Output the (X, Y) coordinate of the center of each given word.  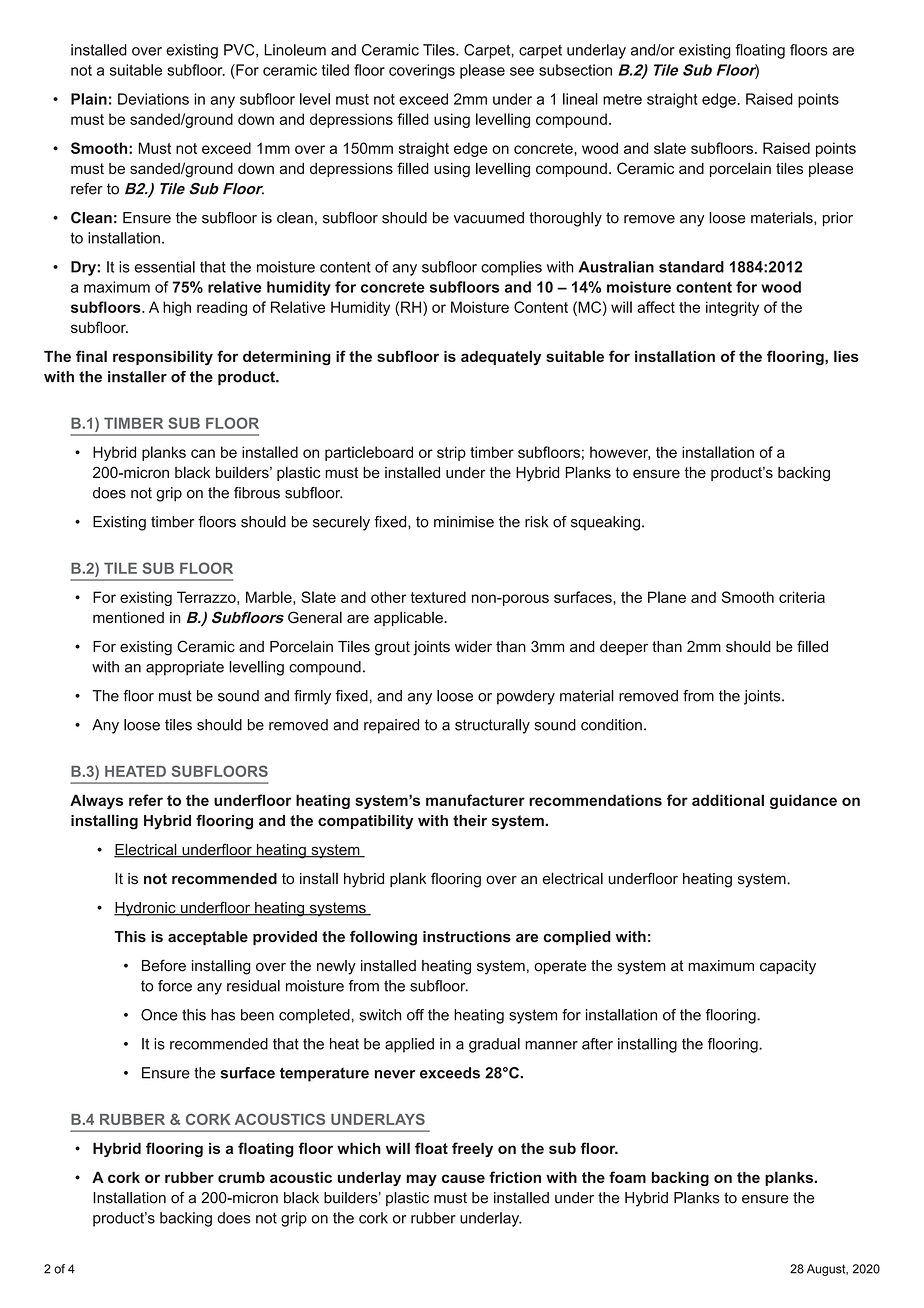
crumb (241, 1177)
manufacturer (475, 800)
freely (472, 1149)
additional (728, 800)
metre (622, 99)
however (620, 453)
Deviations (153, 99)
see (522, 71)
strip (451, 453)
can (203, 453)
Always (96, 801)
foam (627, 1177)
